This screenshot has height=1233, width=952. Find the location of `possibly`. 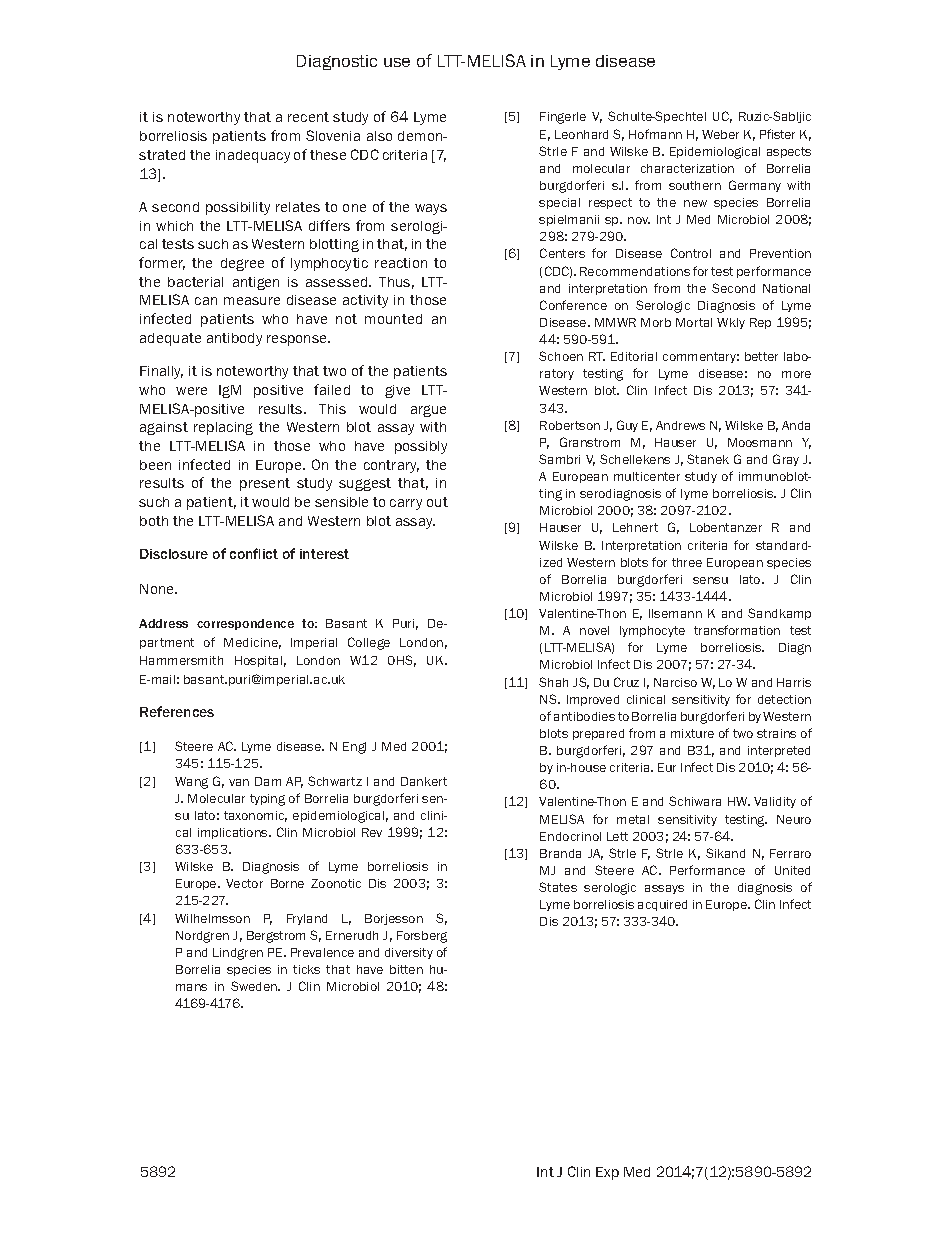

possibly is located at coordinates (421, 447).
